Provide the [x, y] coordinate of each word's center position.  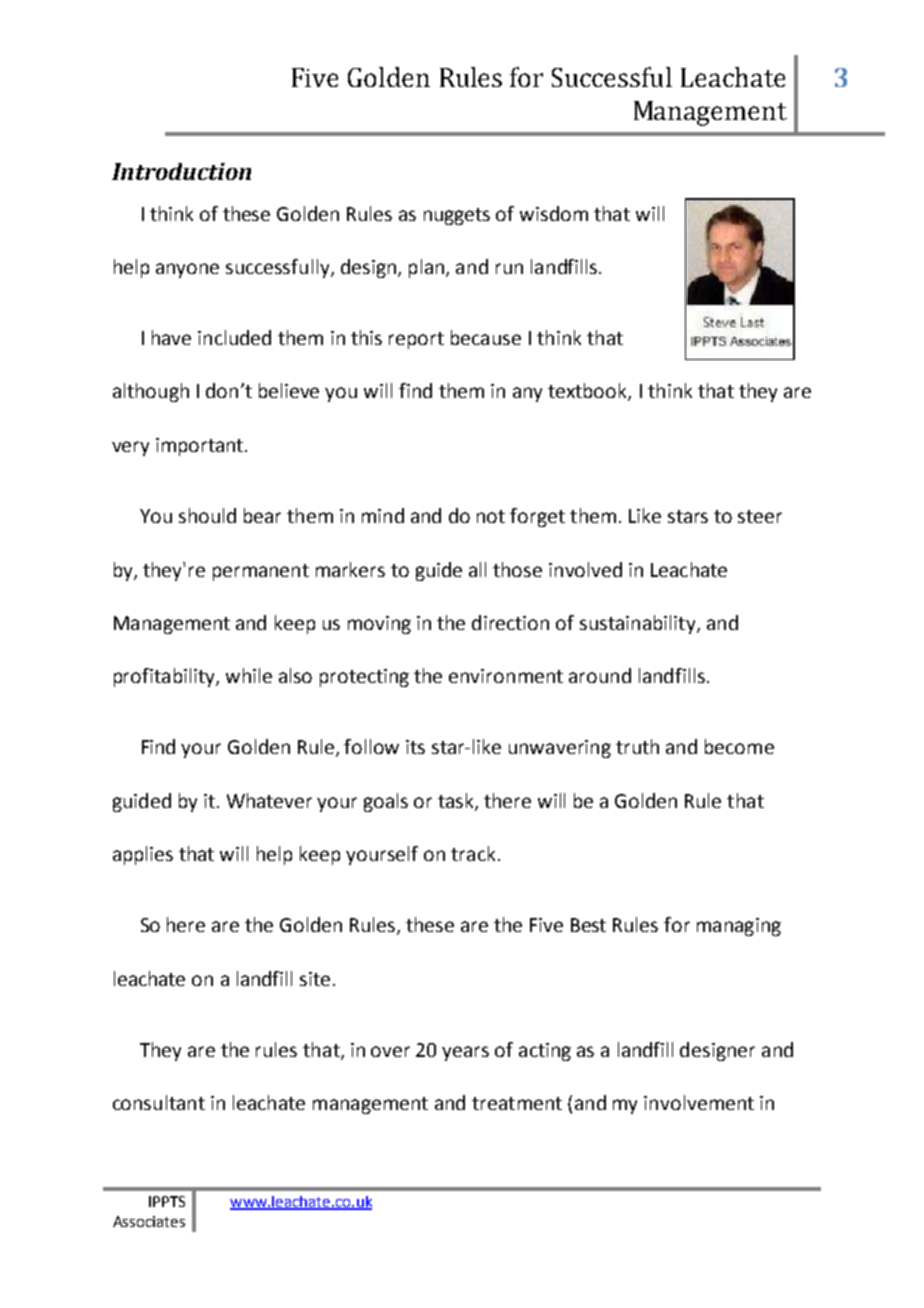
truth [637, 746]
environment [506, 676]
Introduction [181, 171]
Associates [149, 1221]
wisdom [554, 213]
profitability [165, 677]
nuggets [457, 216]
